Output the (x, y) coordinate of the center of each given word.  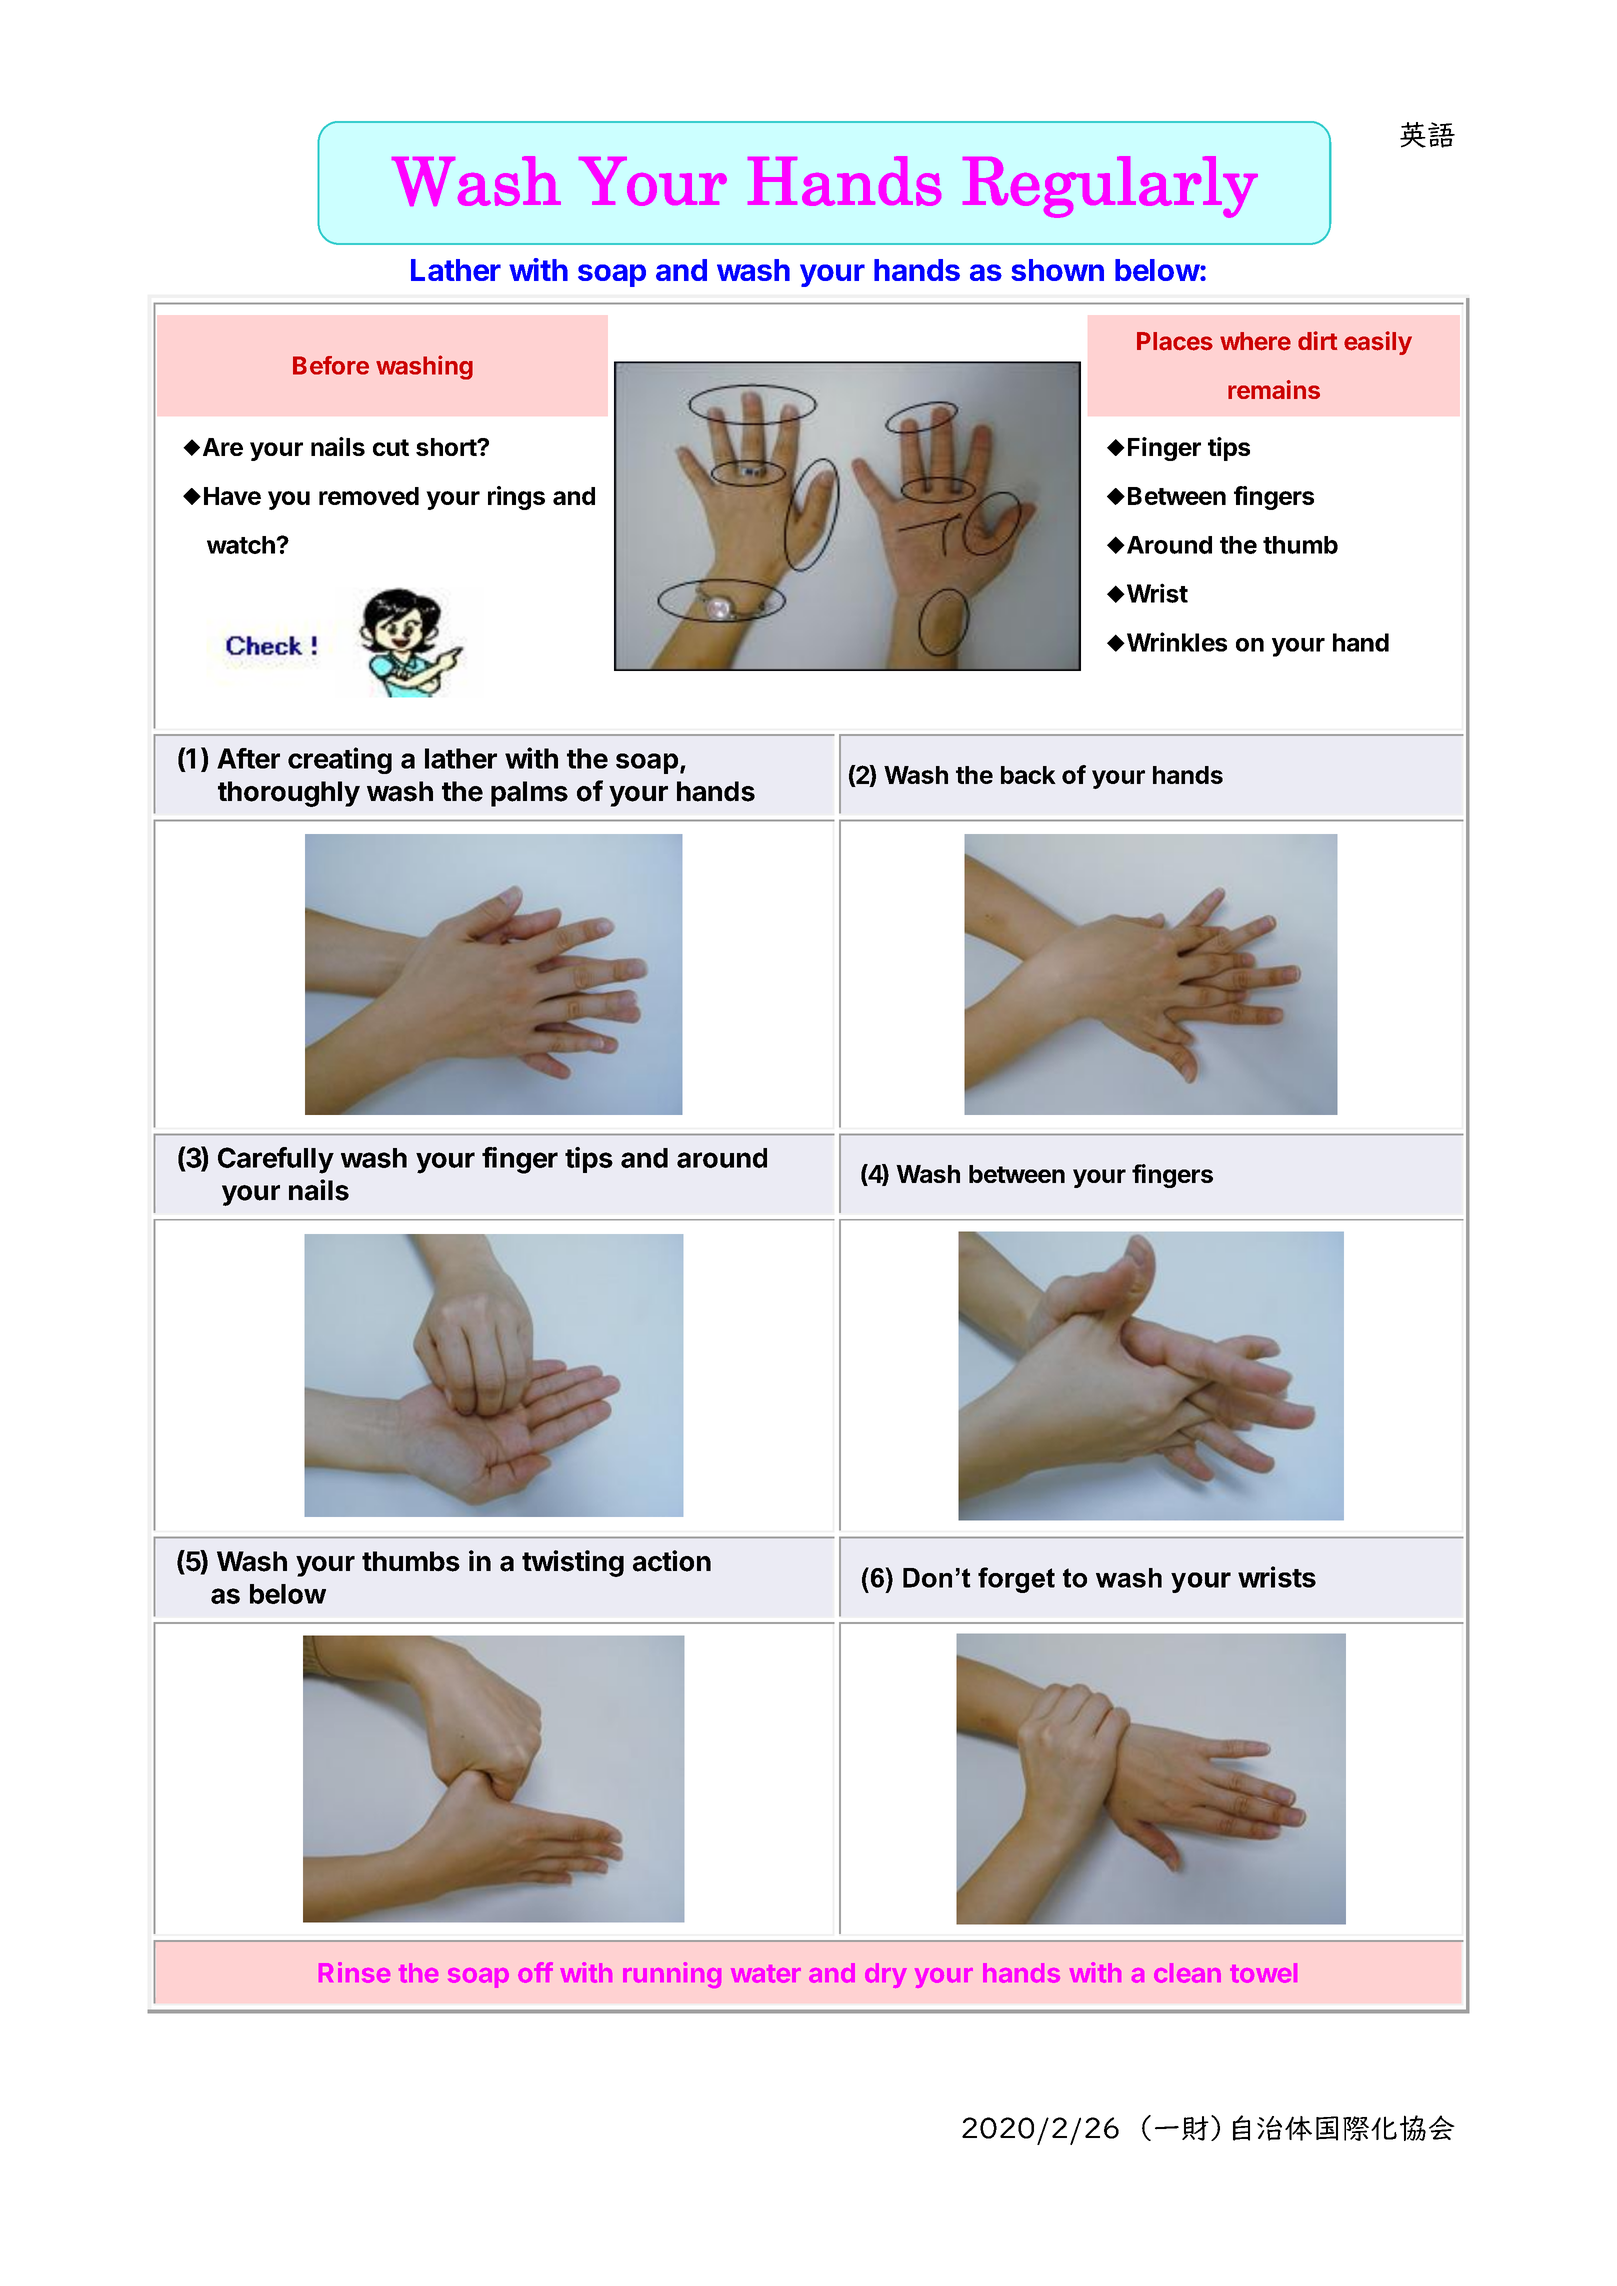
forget (1016, 1580)
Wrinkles (1175, 642)
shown (1057, 270)
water (766, 1974)
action (672, 1561)
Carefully (276, 1160)
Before (331, 365)
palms (529, 794)
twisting (573, 1563)
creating (340, 760)
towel (1263, 1973)
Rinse (354, 1972)
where (1255, 341)
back (1028, 775)
